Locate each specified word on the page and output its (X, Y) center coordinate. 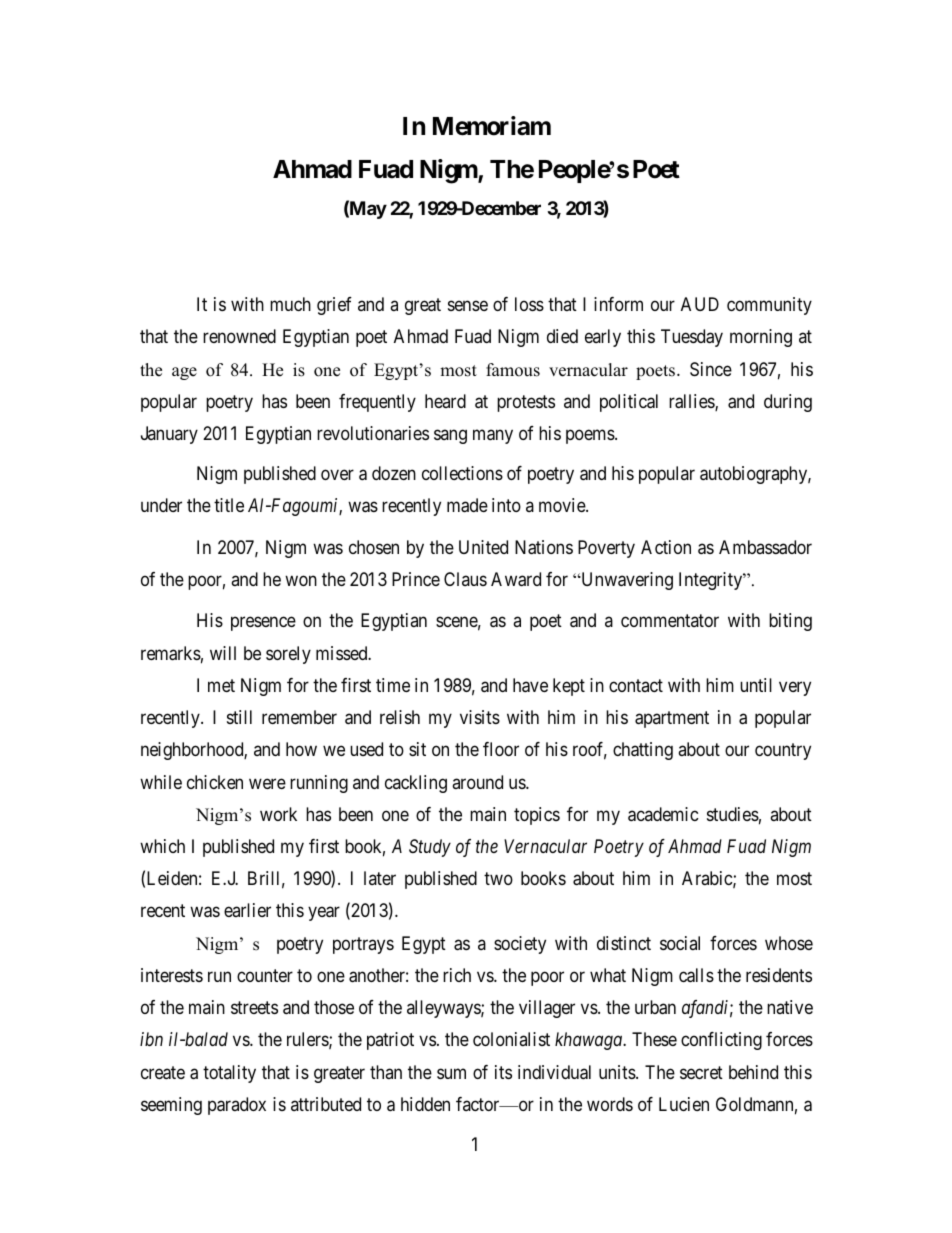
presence (263, 624)
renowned (239, 336)
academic (663, 814)
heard (445, 401)
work (278, 814)
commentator (670, 621)
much (290, 304)
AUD (700, 304)
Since (711, 369)
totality (229, 1074)
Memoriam (492, 126)
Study (430, 848)
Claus (465, 579)
